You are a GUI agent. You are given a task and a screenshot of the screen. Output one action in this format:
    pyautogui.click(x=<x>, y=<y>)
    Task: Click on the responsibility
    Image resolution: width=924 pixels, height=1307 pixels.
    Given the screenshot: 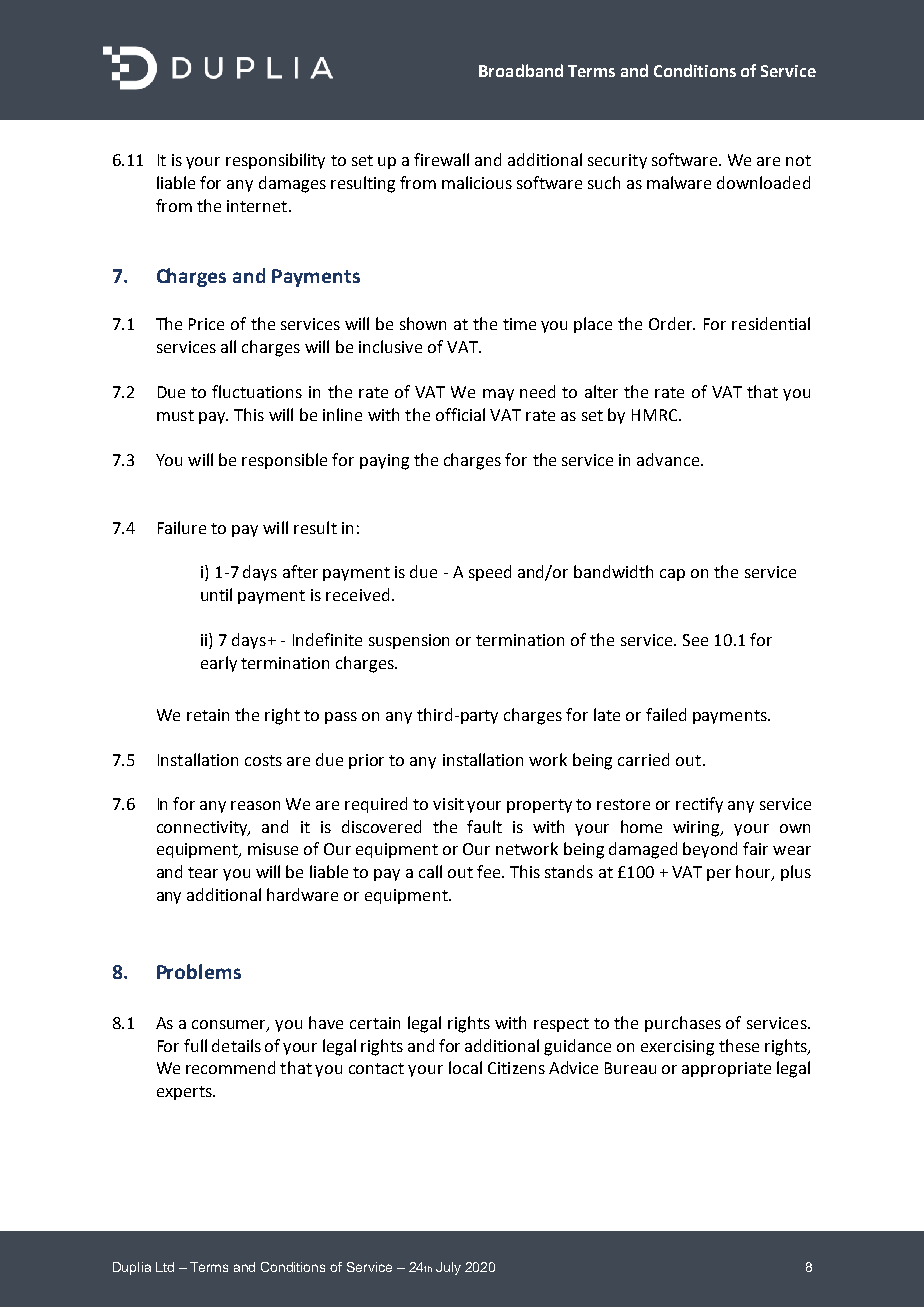 What is the action you would take?
    pyautogui.click(x=275, y=161)
